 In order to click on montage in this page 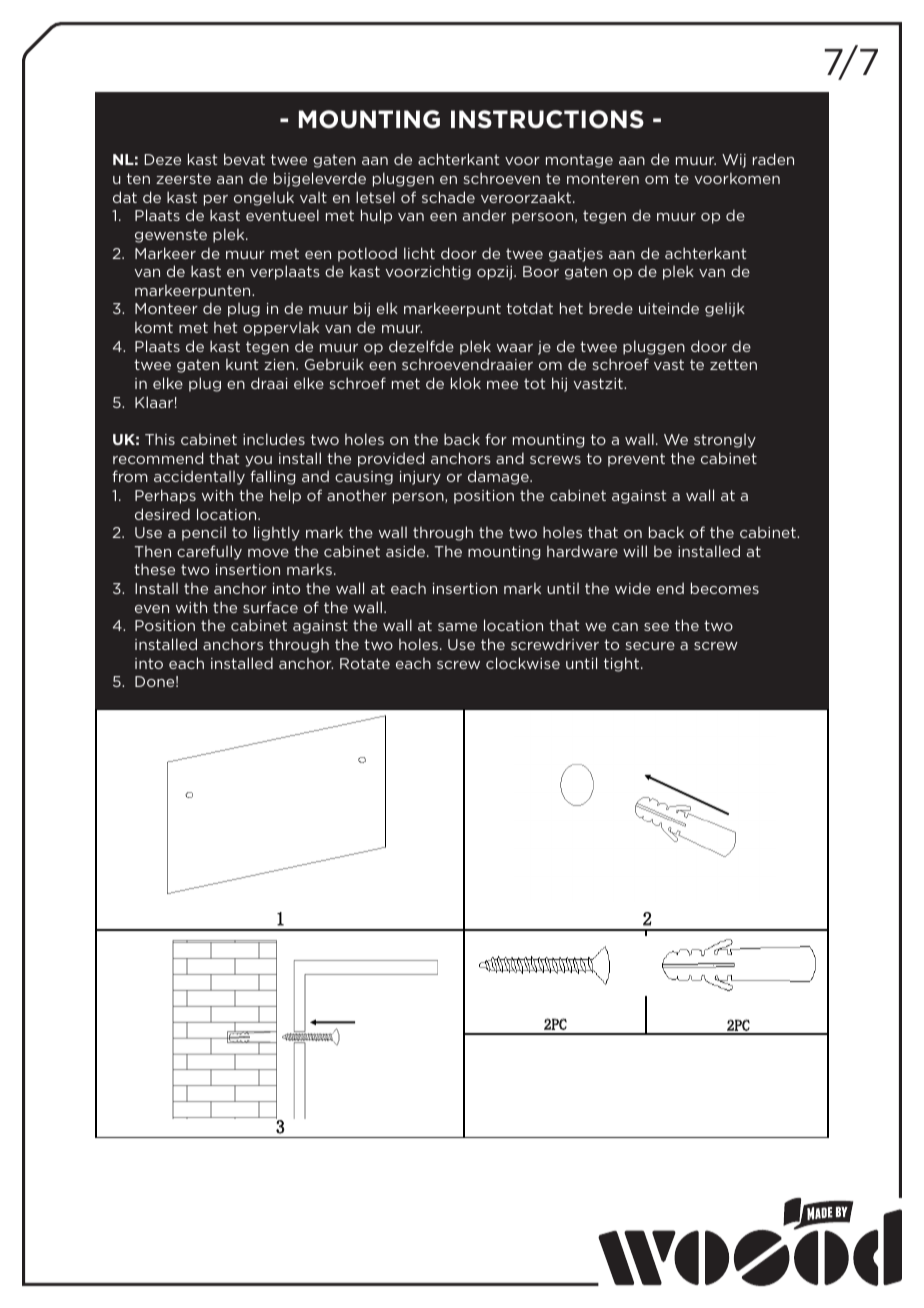, I will do `click(579, 161)`.
